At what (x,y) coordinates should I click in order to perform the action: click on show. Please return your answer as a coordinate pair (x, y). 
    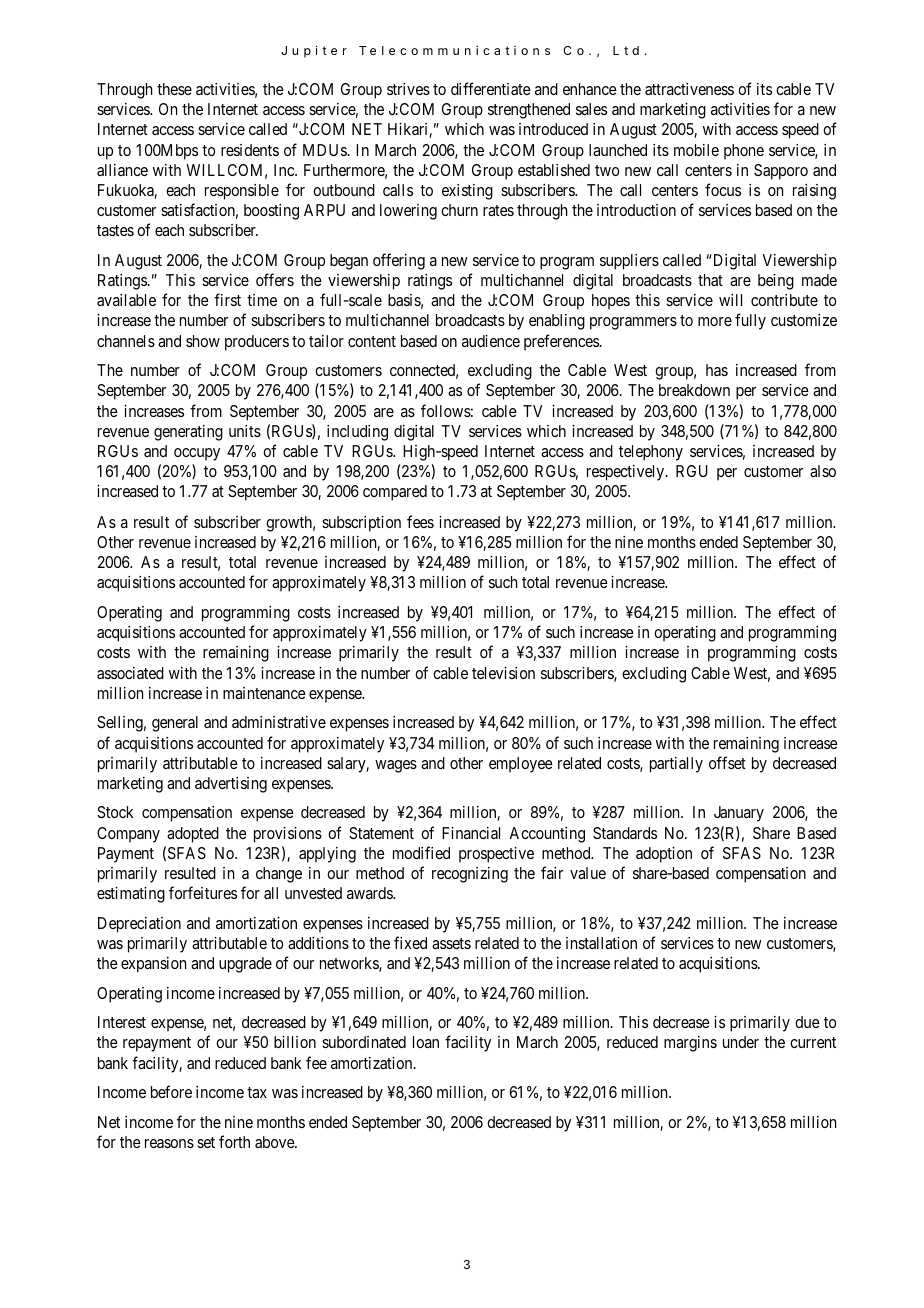
    Looking at the image, I should click on (203, 341).
